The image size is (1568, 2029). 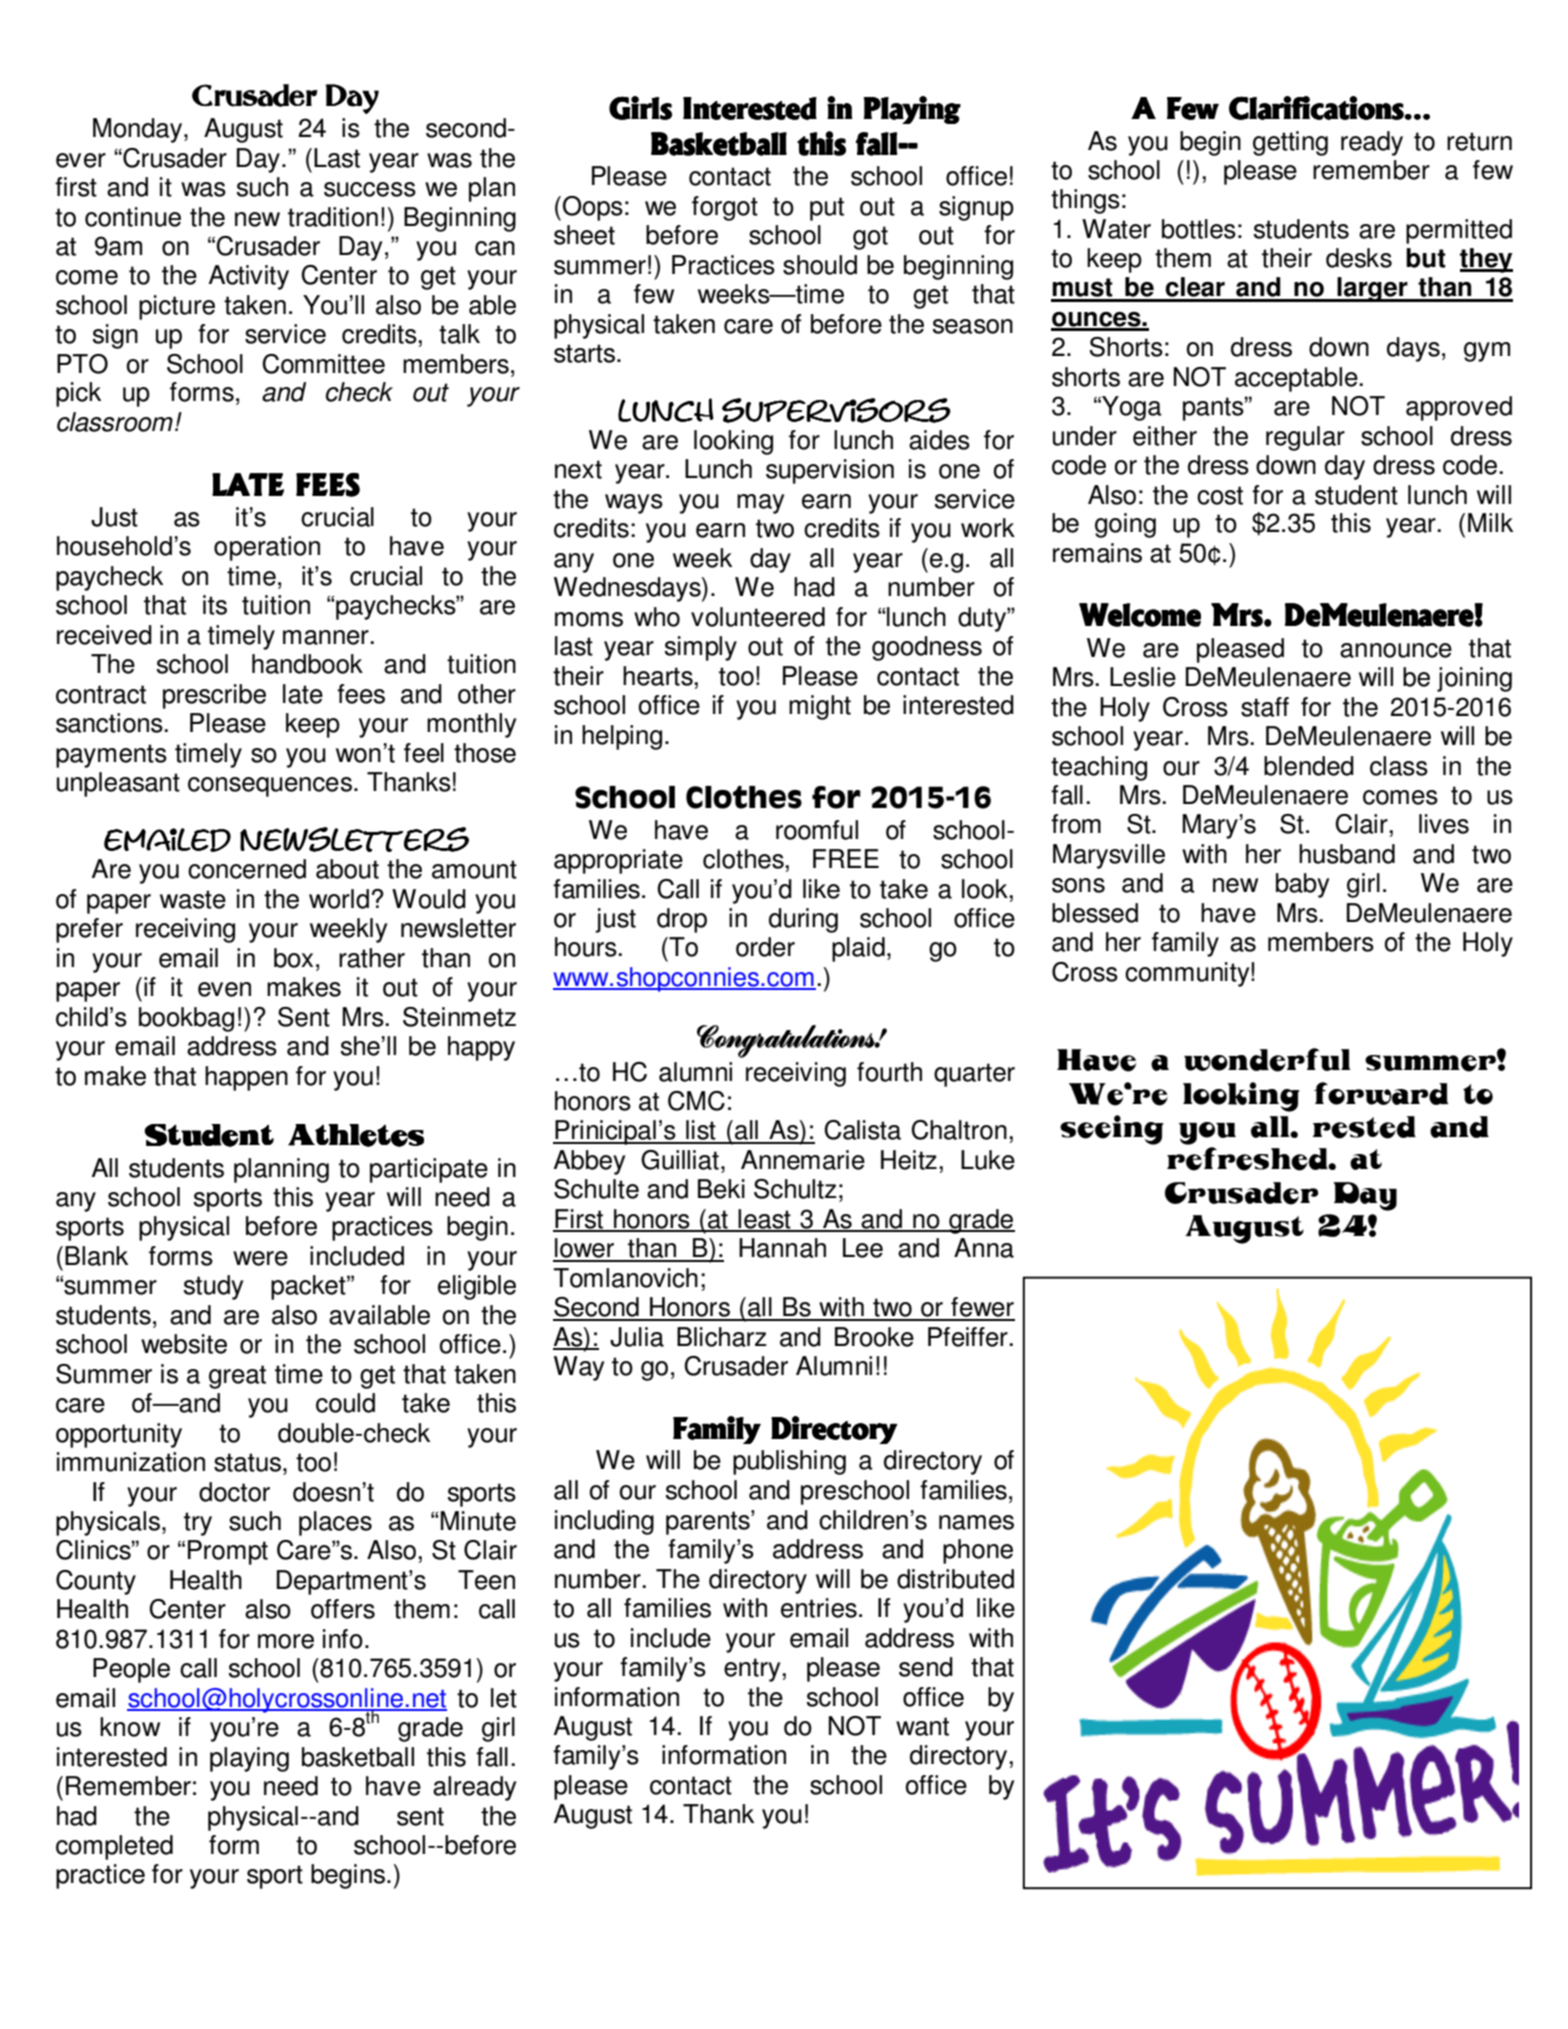 What do you see at coordinates (1396, 650) in the document?
I see `announce` at bounding box center [1396, 650].
